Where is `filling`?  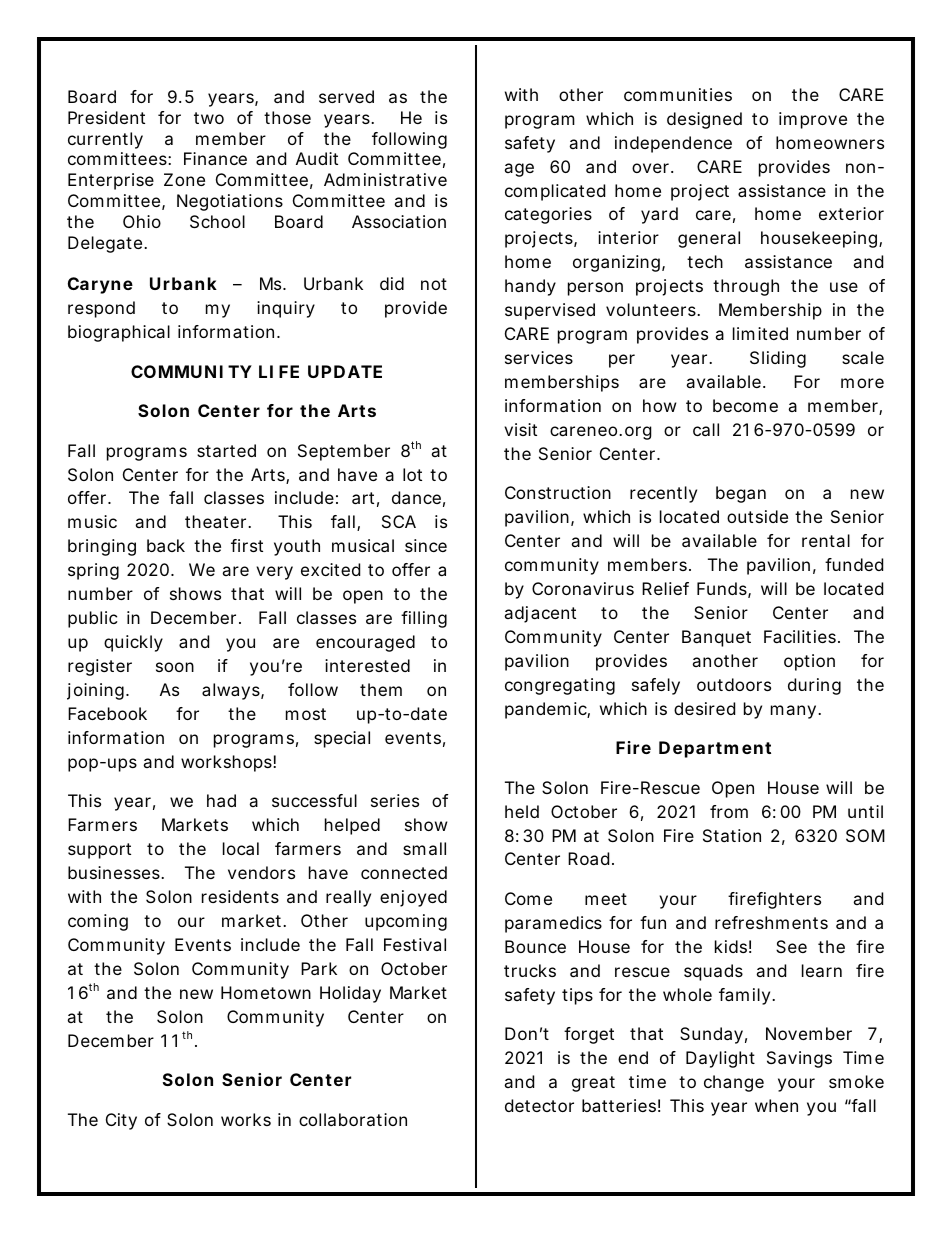 filling is located at coordinates (424, 619).
